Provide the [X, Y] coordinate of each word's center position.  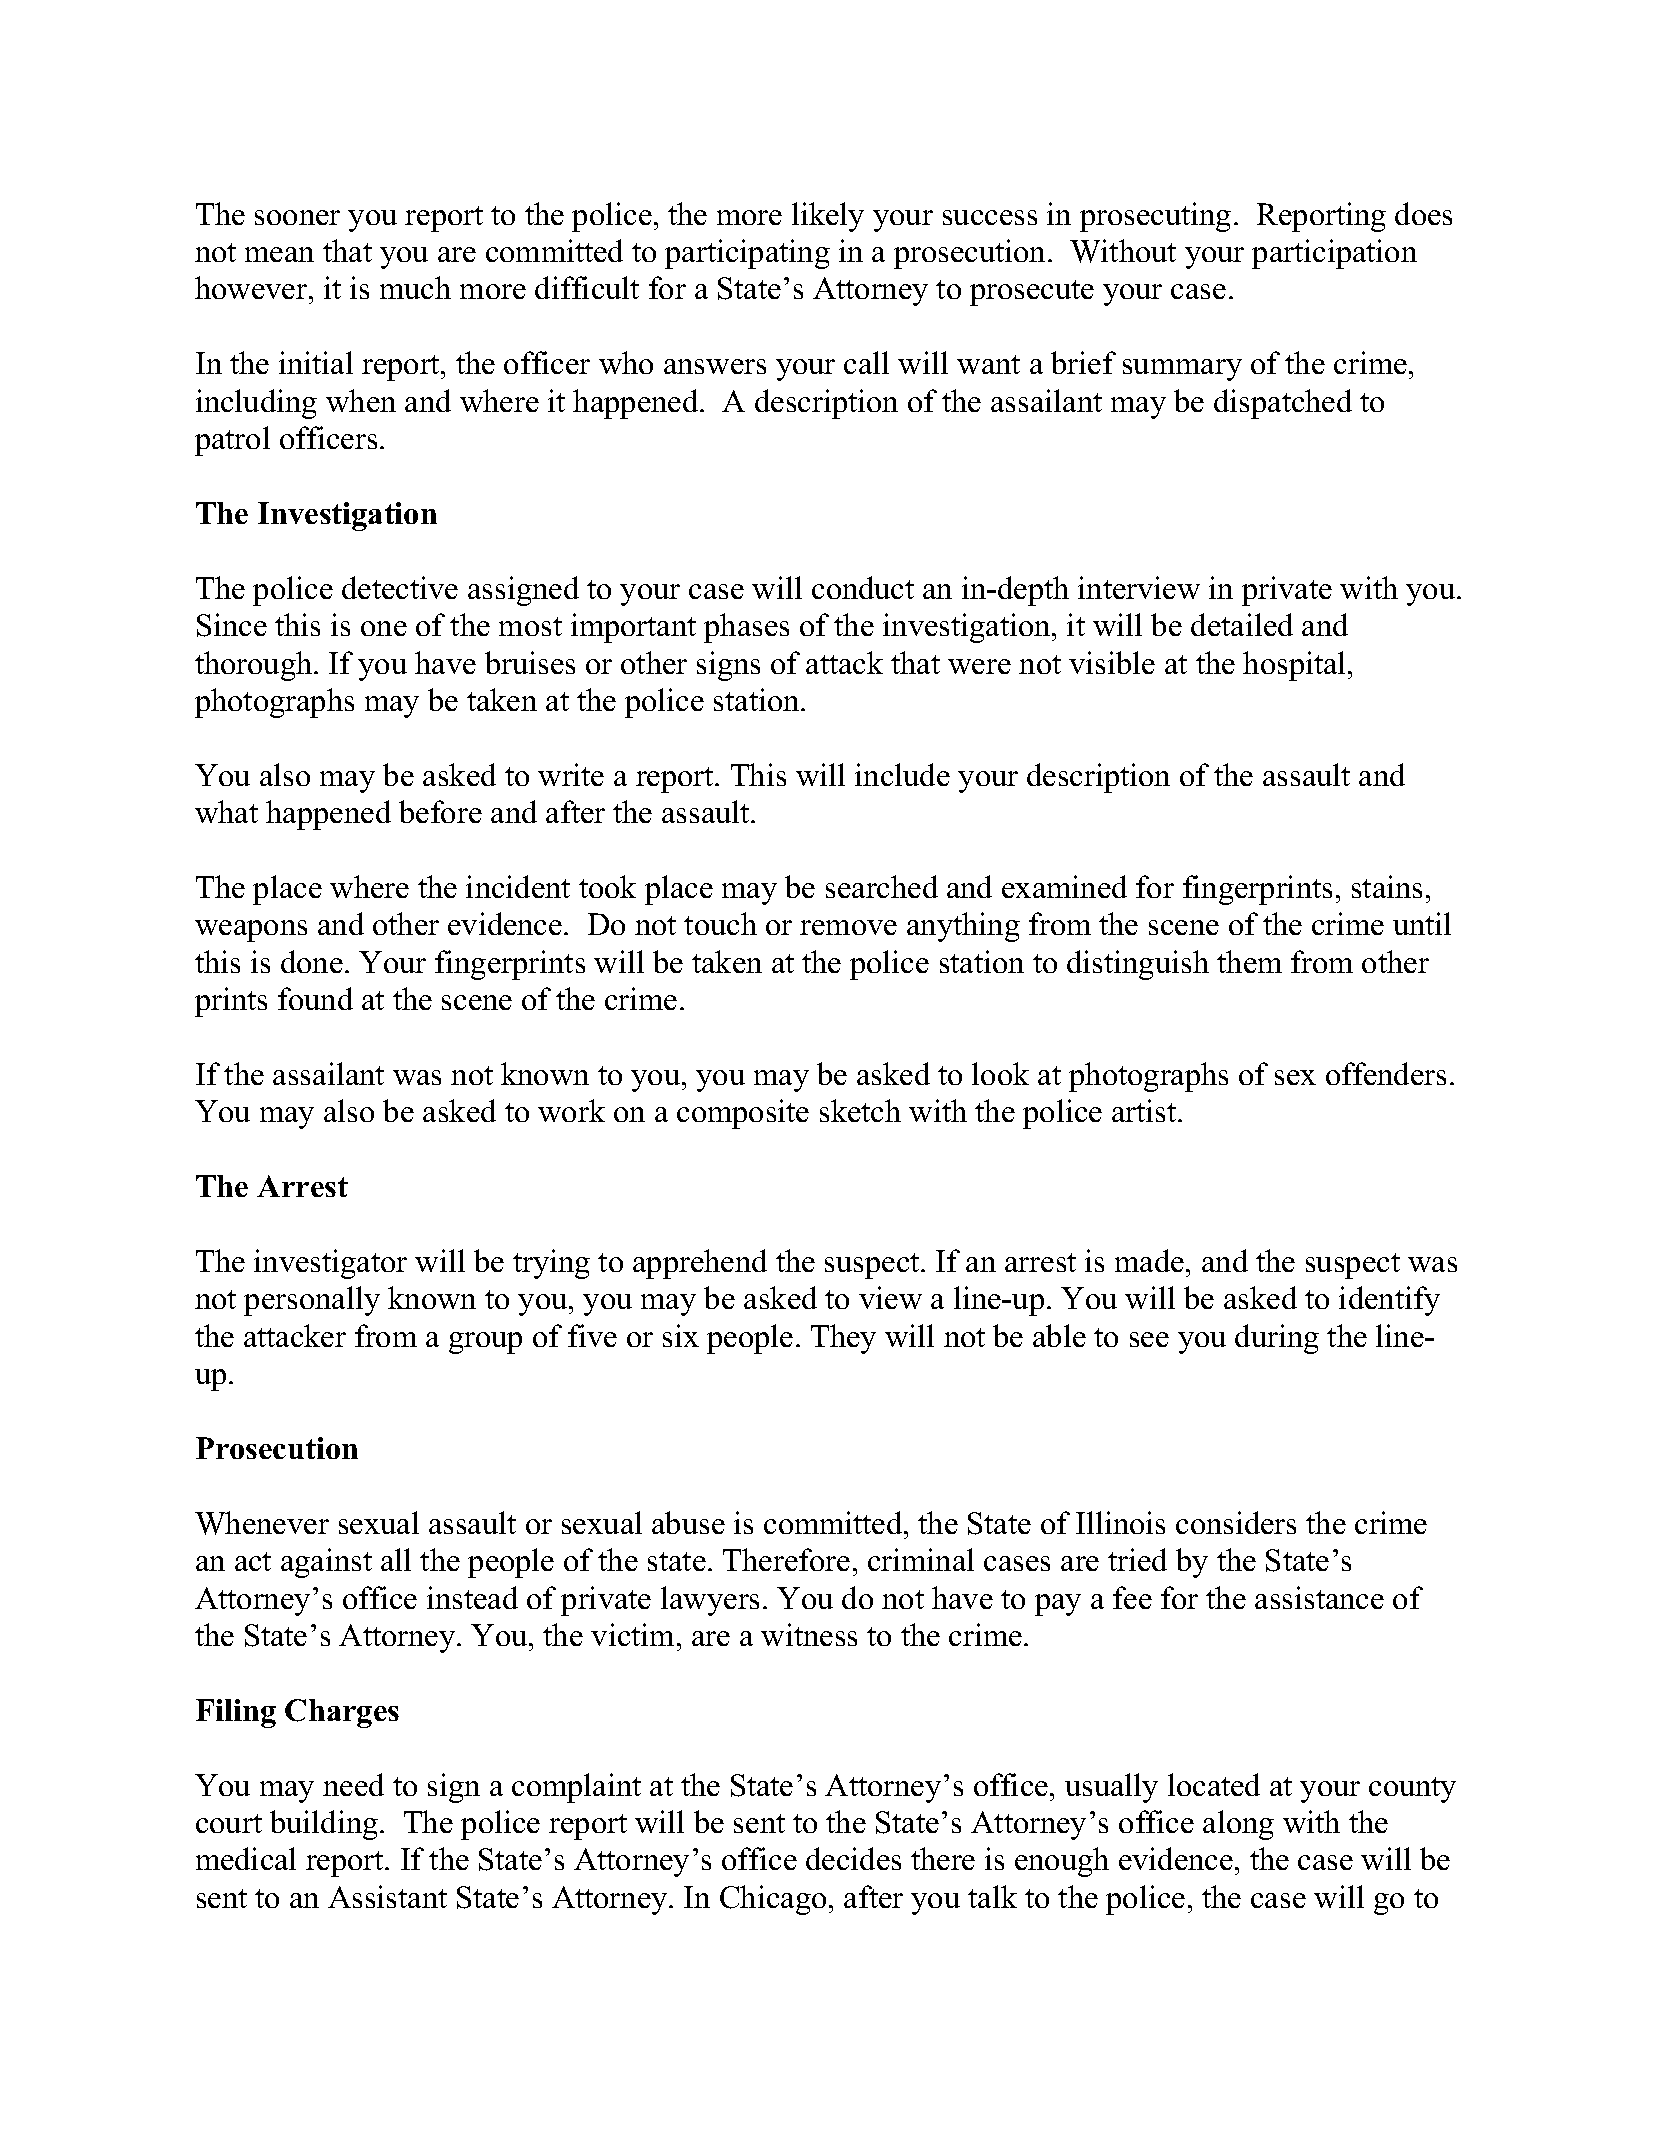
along [1238, 1825]
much [415, 287]
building [325, 1825]
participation [1334, 254]
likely [828, 217]
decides [853, 1858]
